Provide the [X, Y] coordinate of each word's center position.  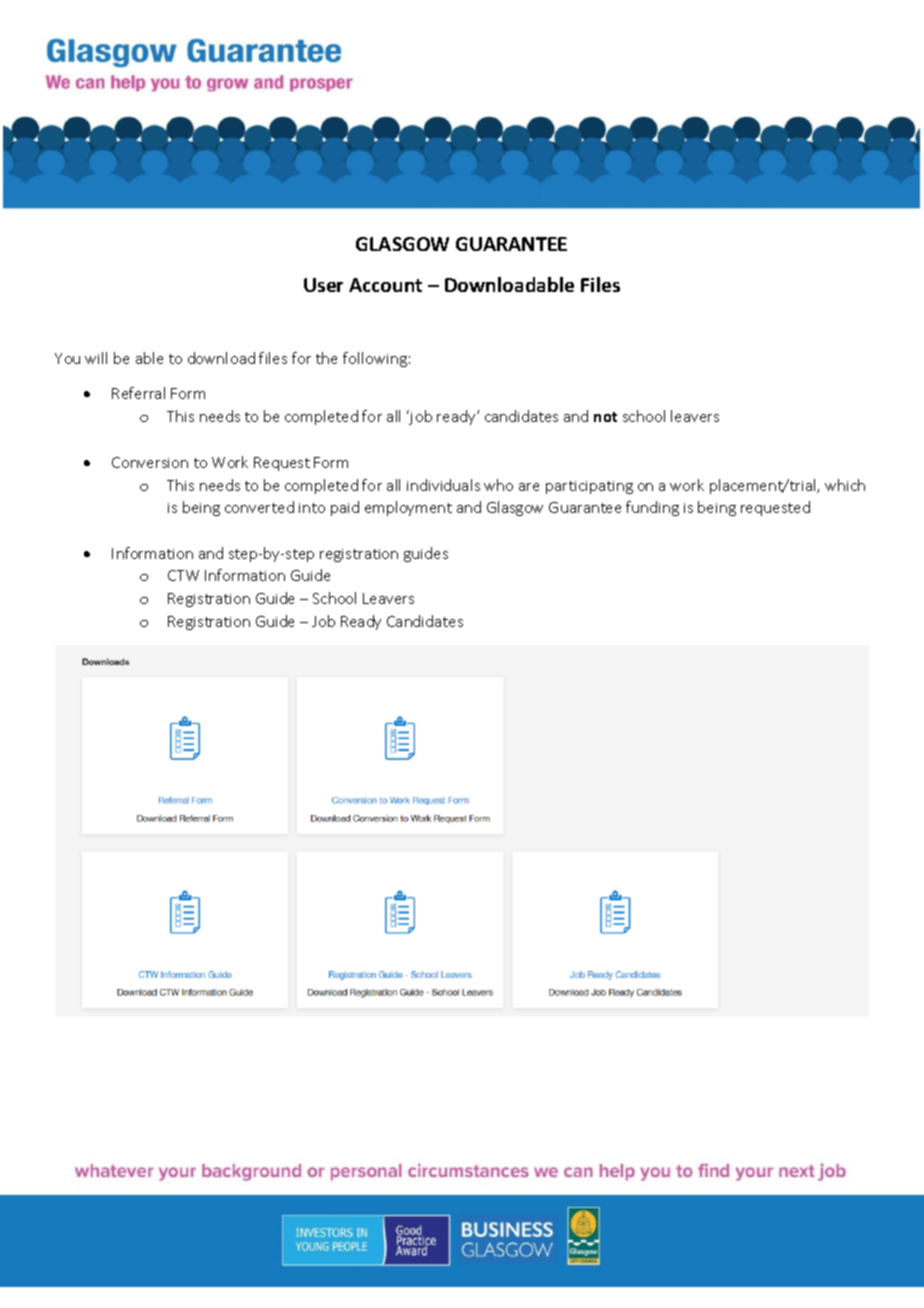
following [375, 359]
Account [385, 285]
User [323, 285]
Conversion [150, 462]
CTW [183, 575]
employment [408, 508]
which [845, 485]
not [605, 417]
